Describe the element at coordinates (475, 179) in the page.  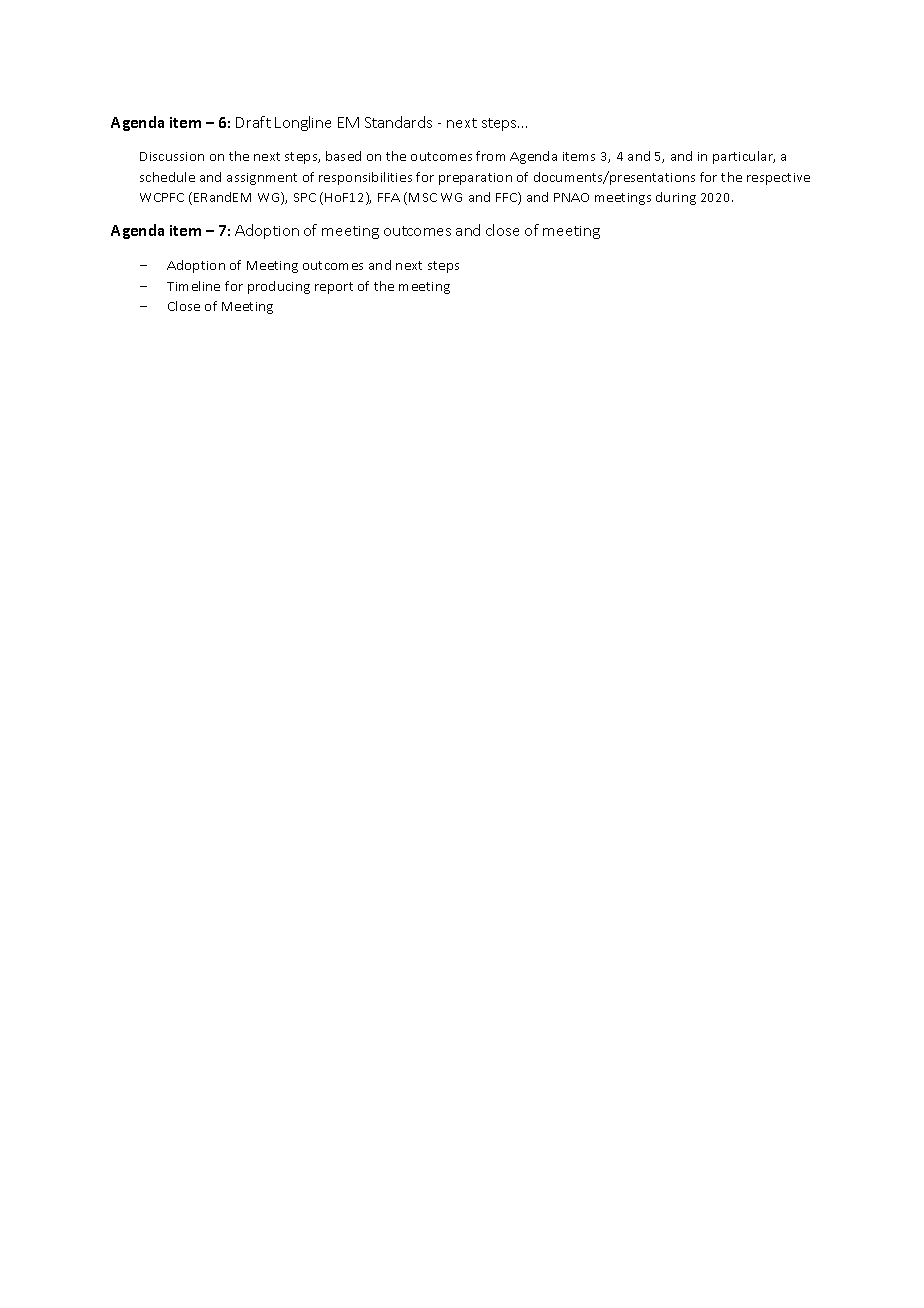
I see `preparation` at that location.
